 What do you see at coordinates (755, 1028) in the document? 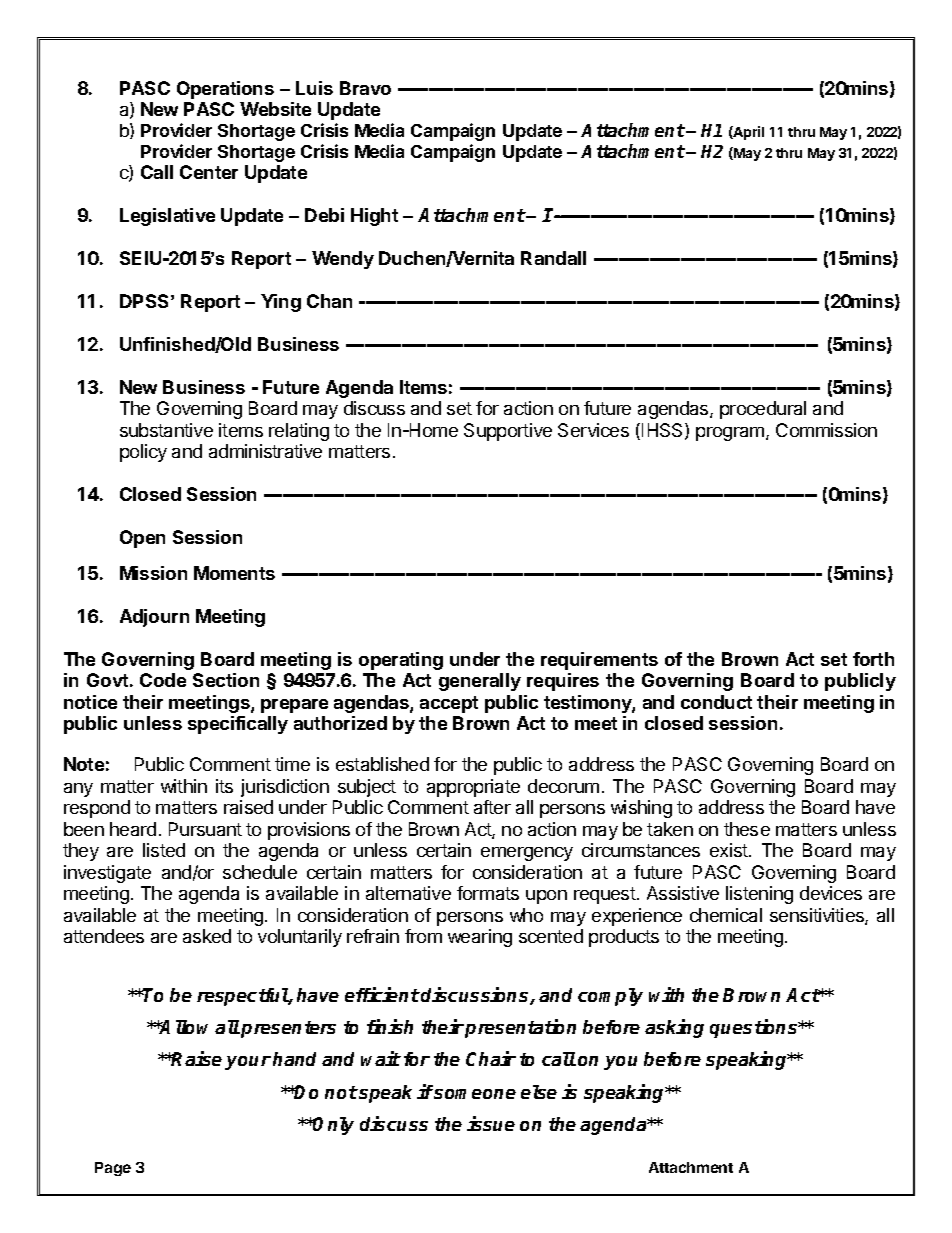
I see `questions` at bounding box center [755, 1028].
